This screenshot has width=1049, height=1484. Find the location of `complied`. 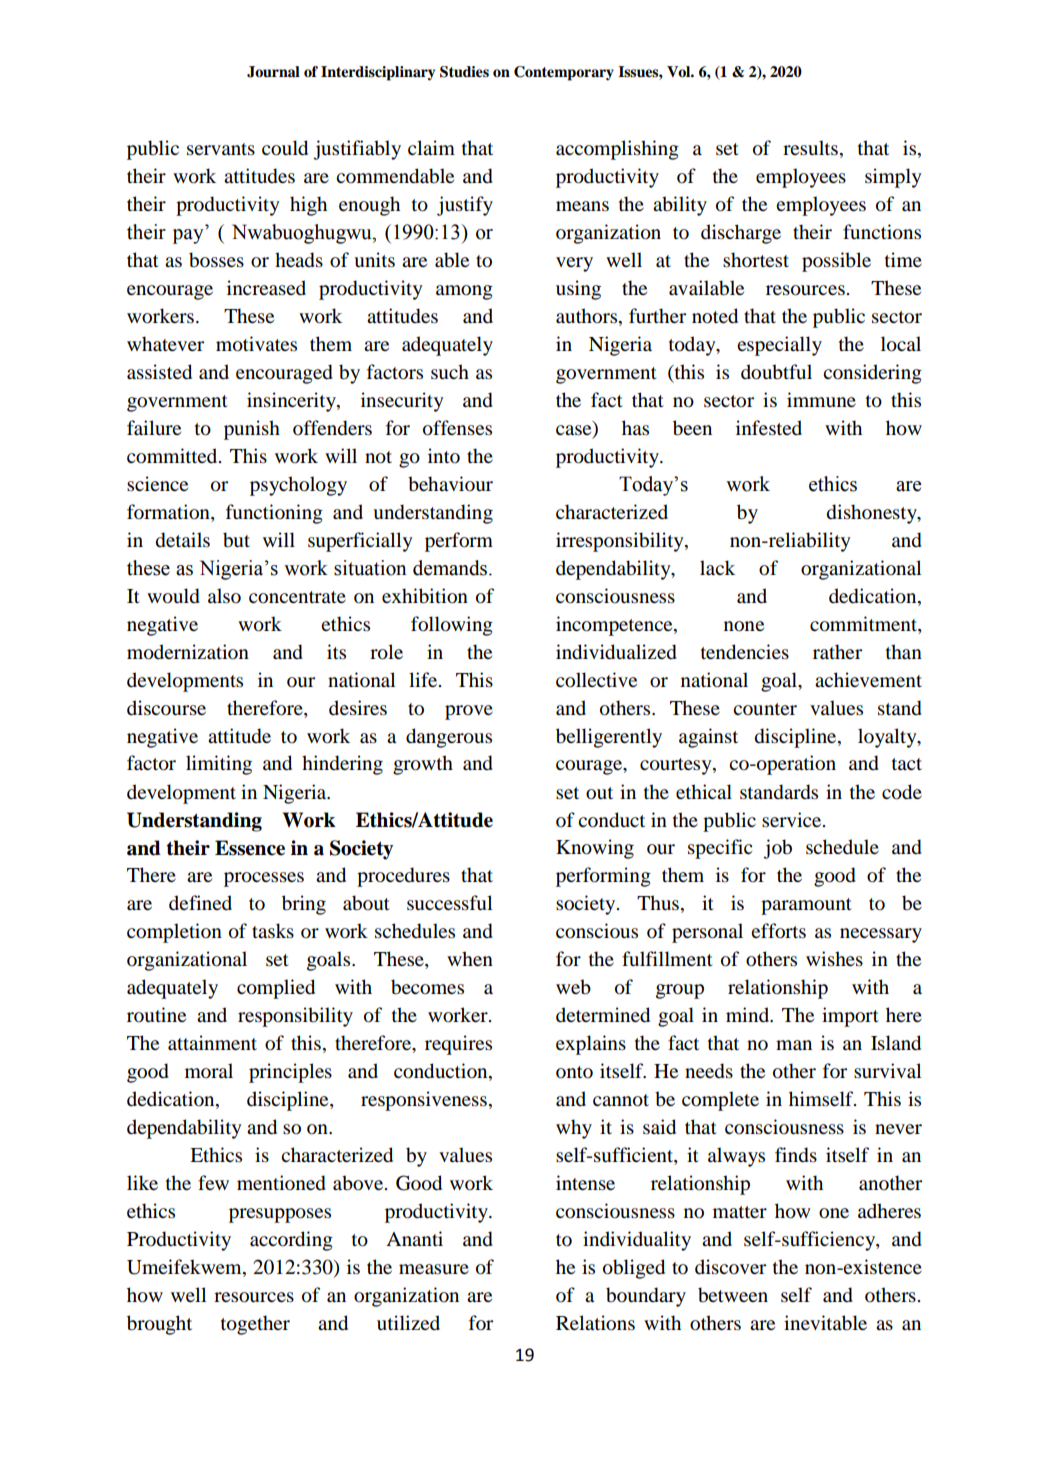

complied is located at coordinates (276, 989).
